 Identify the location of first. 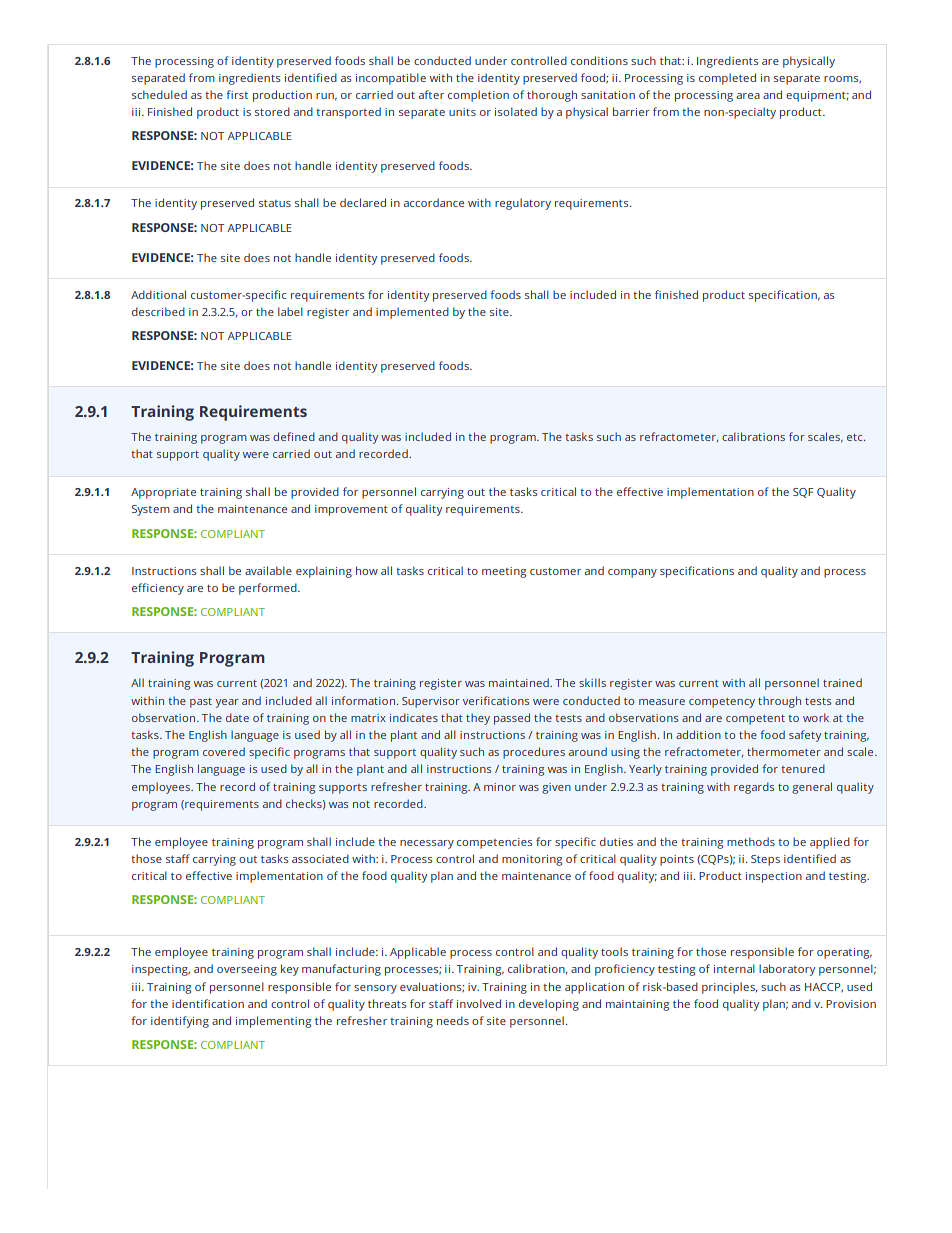
(237, 94).
